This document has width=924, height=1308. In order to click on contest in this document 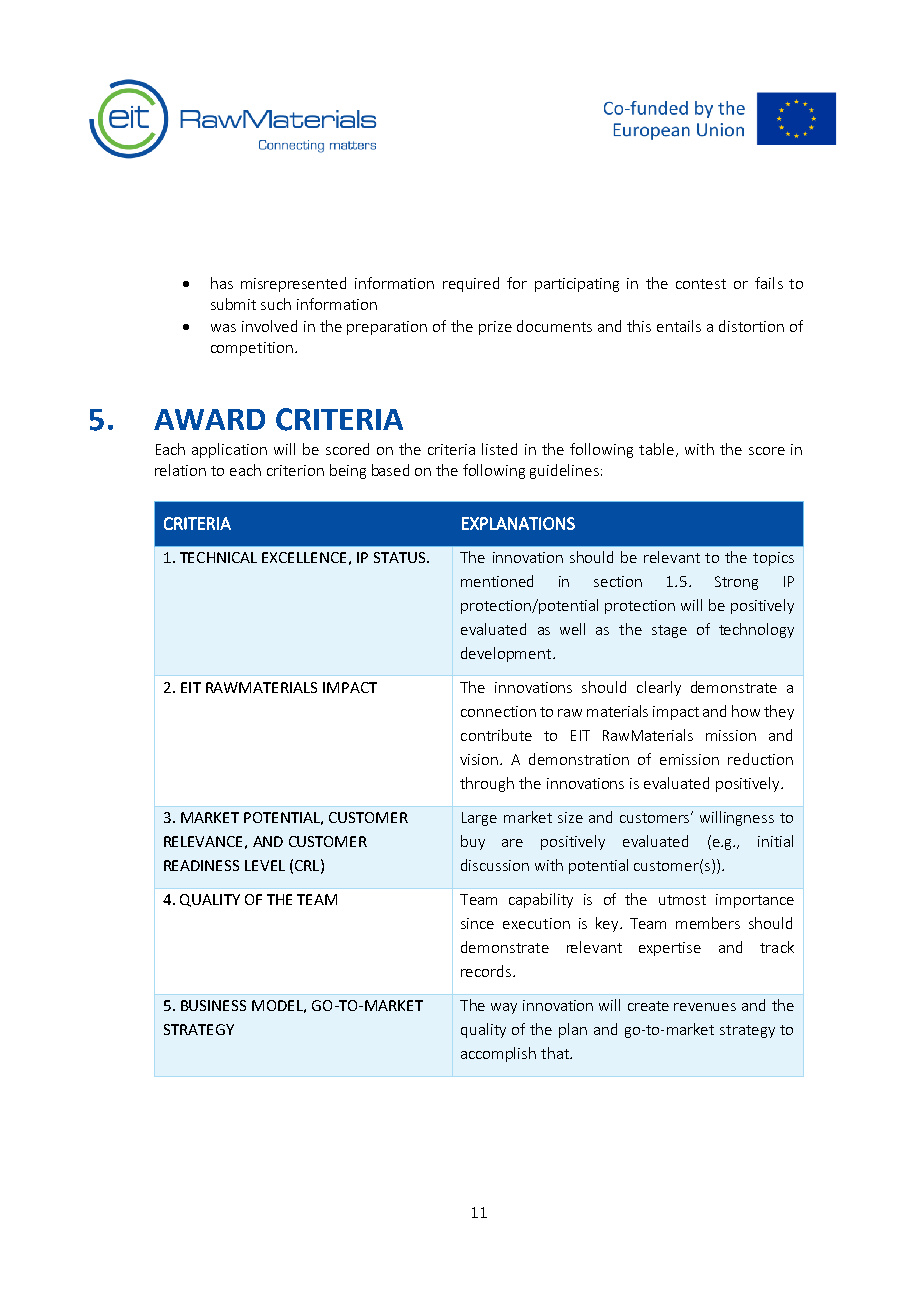, I will do `click(701, 284)`.
